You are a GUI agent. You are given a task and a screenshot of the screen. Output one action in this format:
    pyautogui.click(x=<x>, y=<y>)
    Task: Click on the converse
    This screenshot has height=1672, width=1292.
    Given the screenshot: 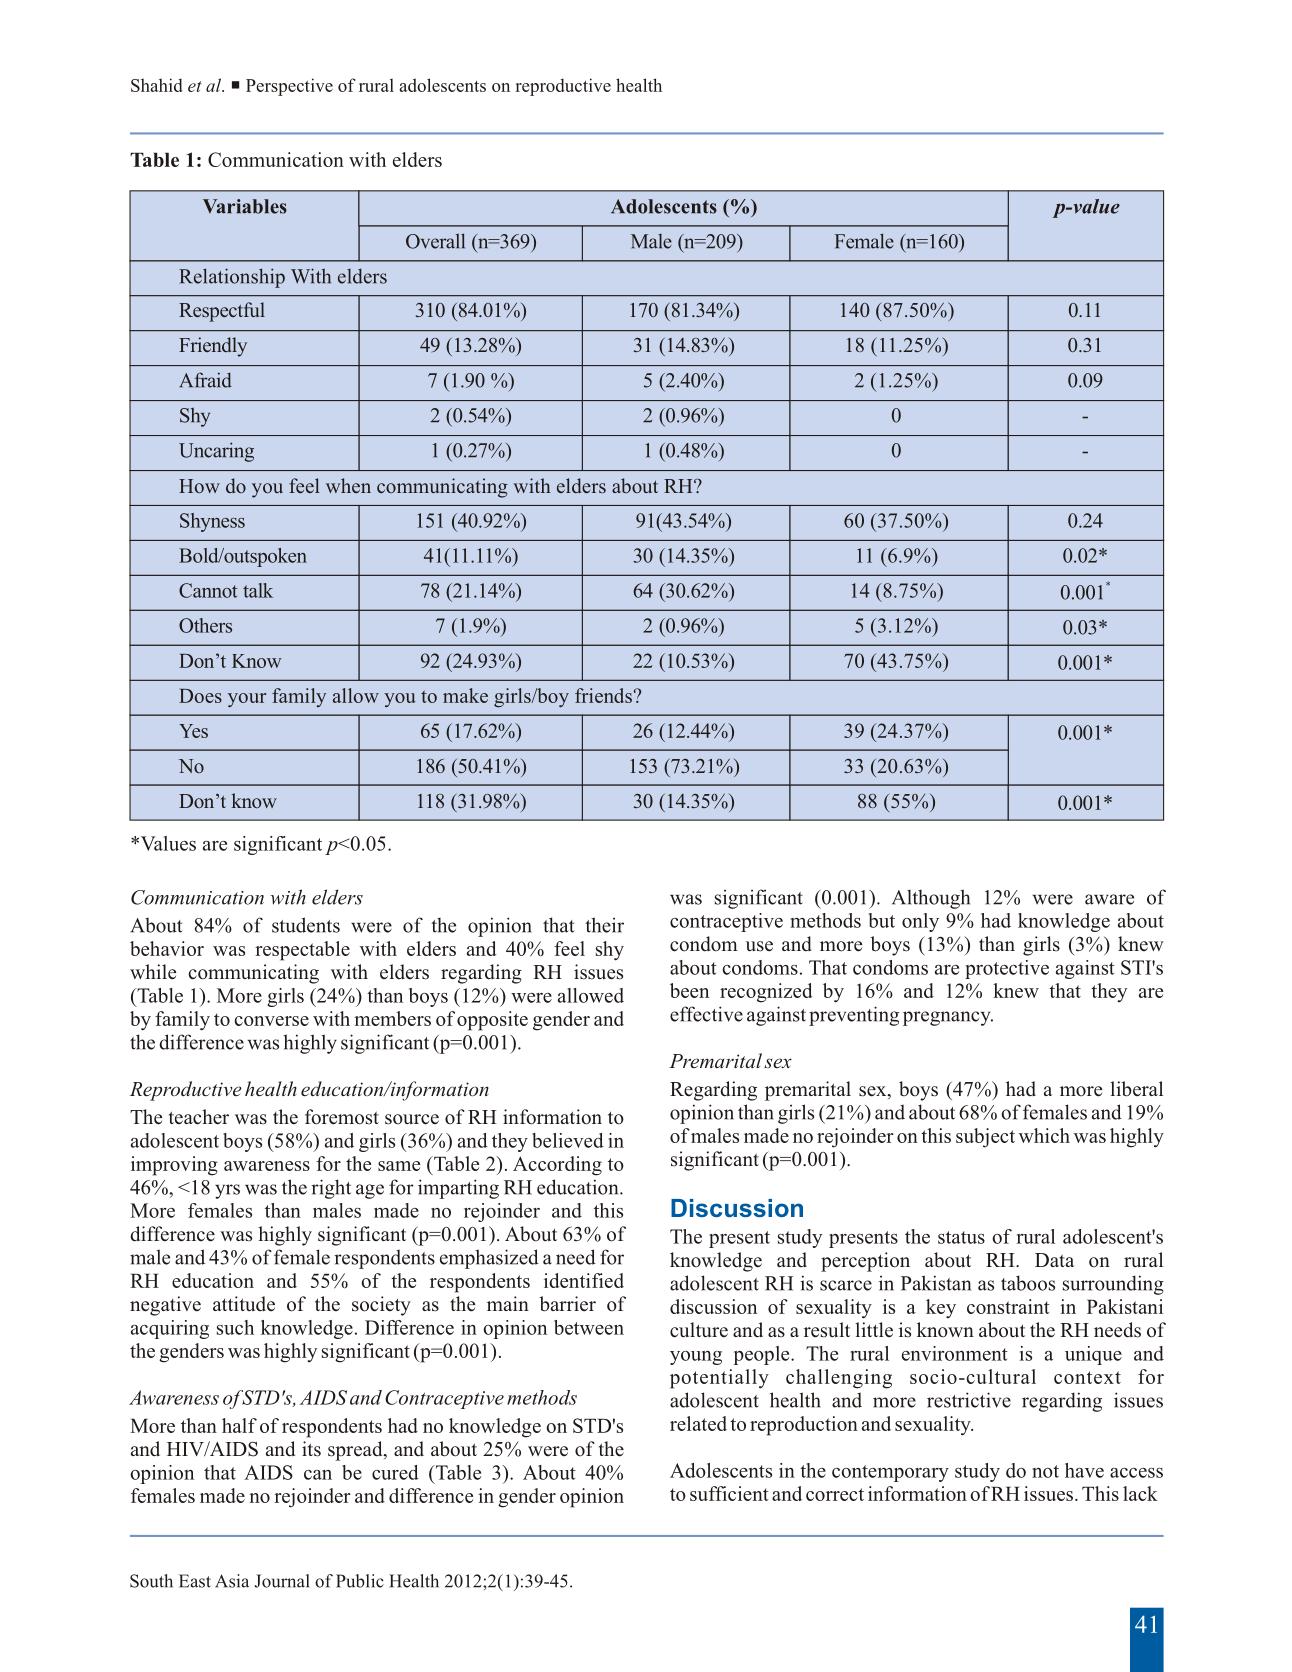 What is the action you would take?
    pyautogui.click(x=271, y=1021)
